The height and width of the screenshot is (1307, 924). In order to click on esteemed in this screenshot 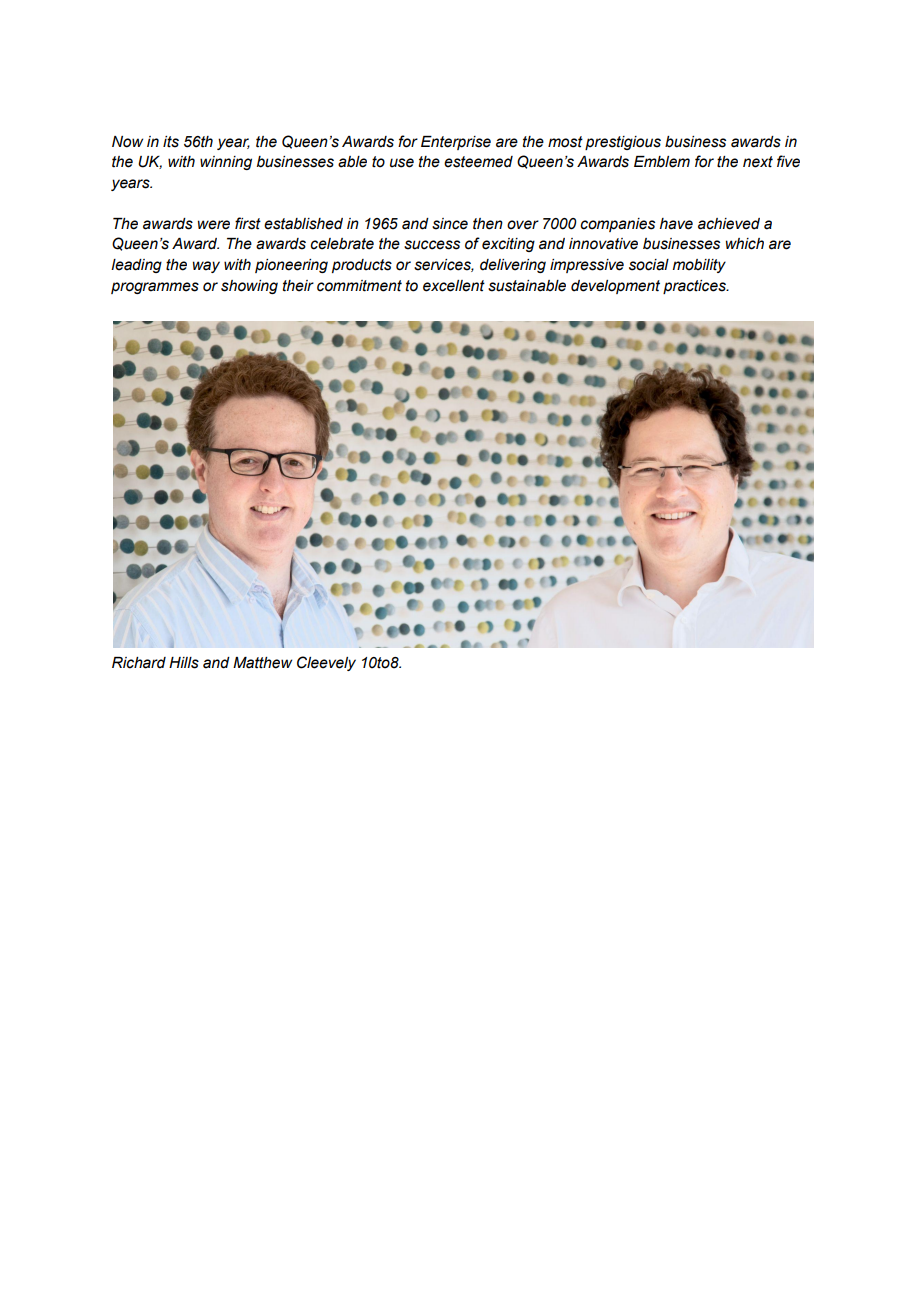, I will do `click(478, 162)`.
